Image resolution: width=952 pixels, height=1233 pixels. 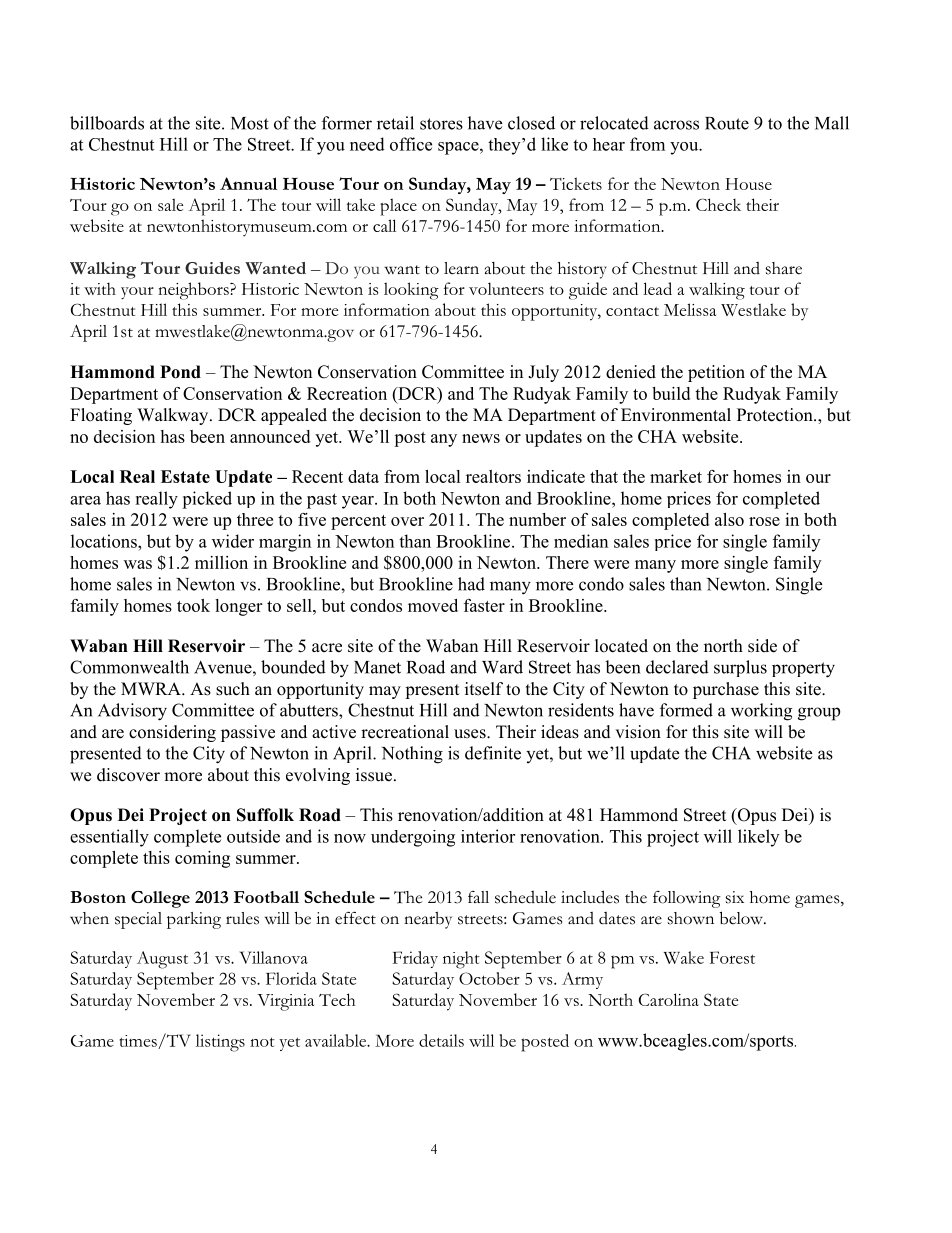 I want to click on listings, so click(x=220, y=1043).
